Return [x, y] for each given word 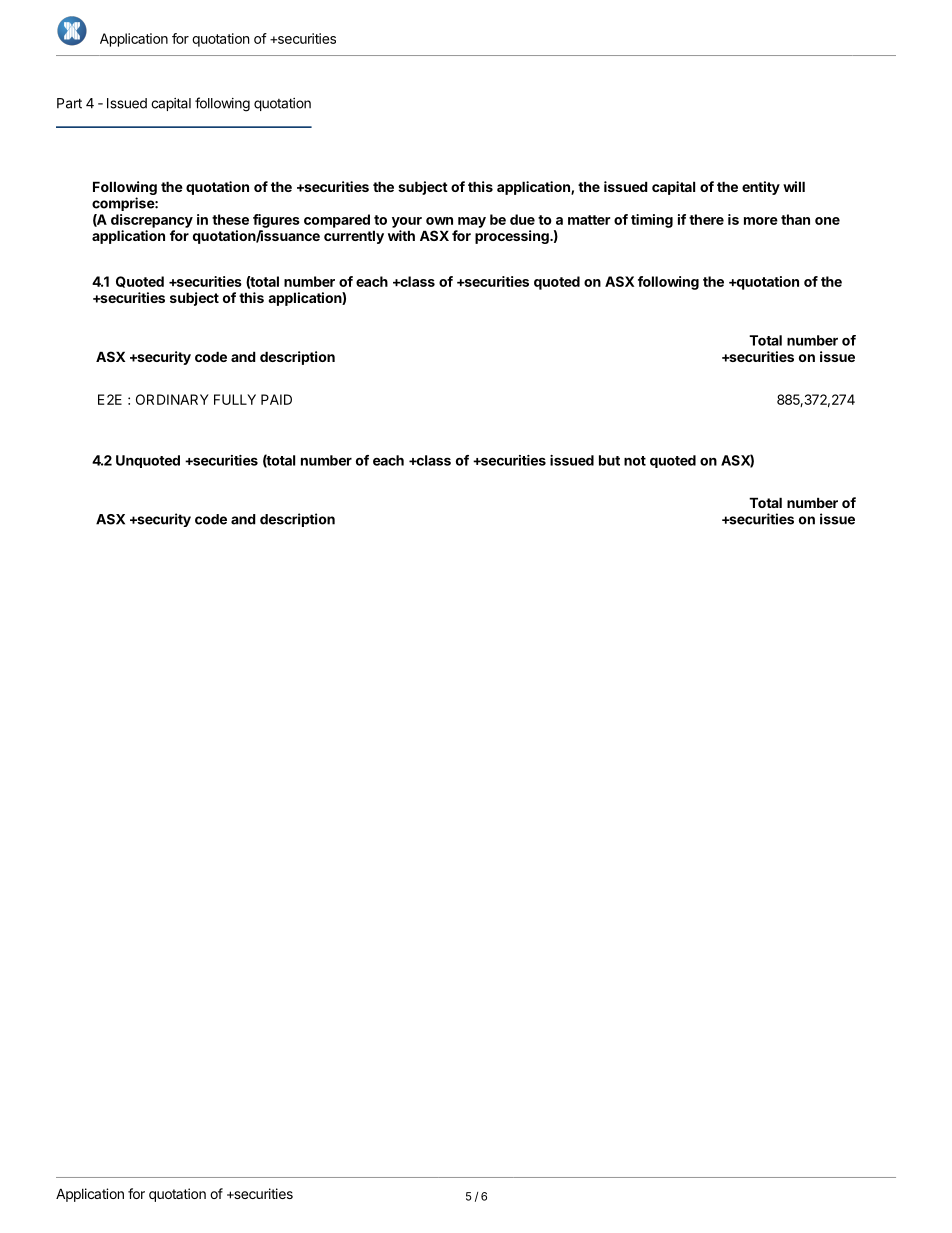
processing [513, 237]
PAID [276, 399]
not [635, 461]
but [609, 460]
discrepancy [152, 221]
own [439, 221]
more [761, 221]
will [794, 186]
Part [69, 103]
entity [761, 188]
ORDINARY [172, 399]
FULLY [235, 399]
